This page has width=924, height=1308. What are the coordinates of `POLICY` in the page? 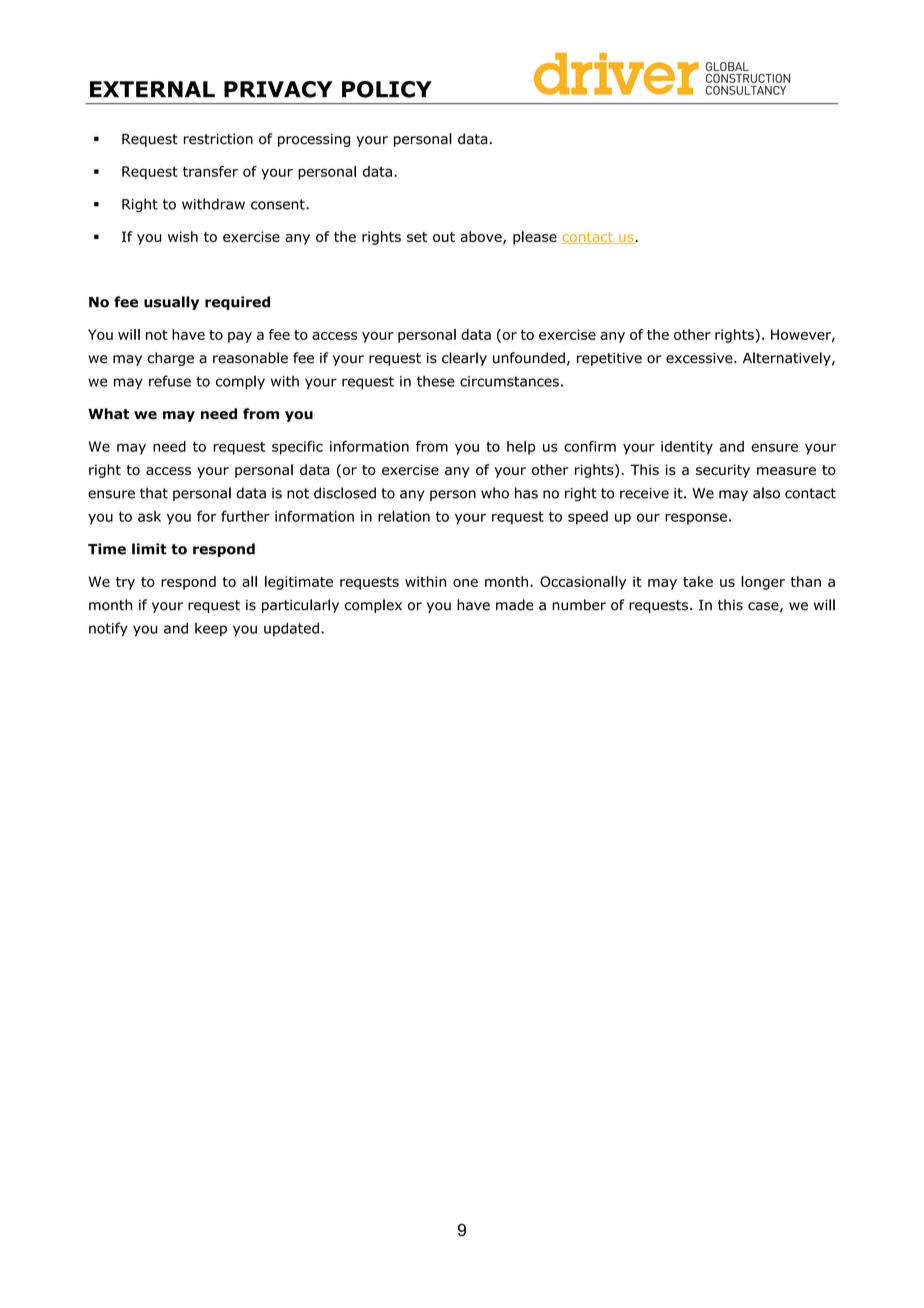 It's located at (387, 89).
